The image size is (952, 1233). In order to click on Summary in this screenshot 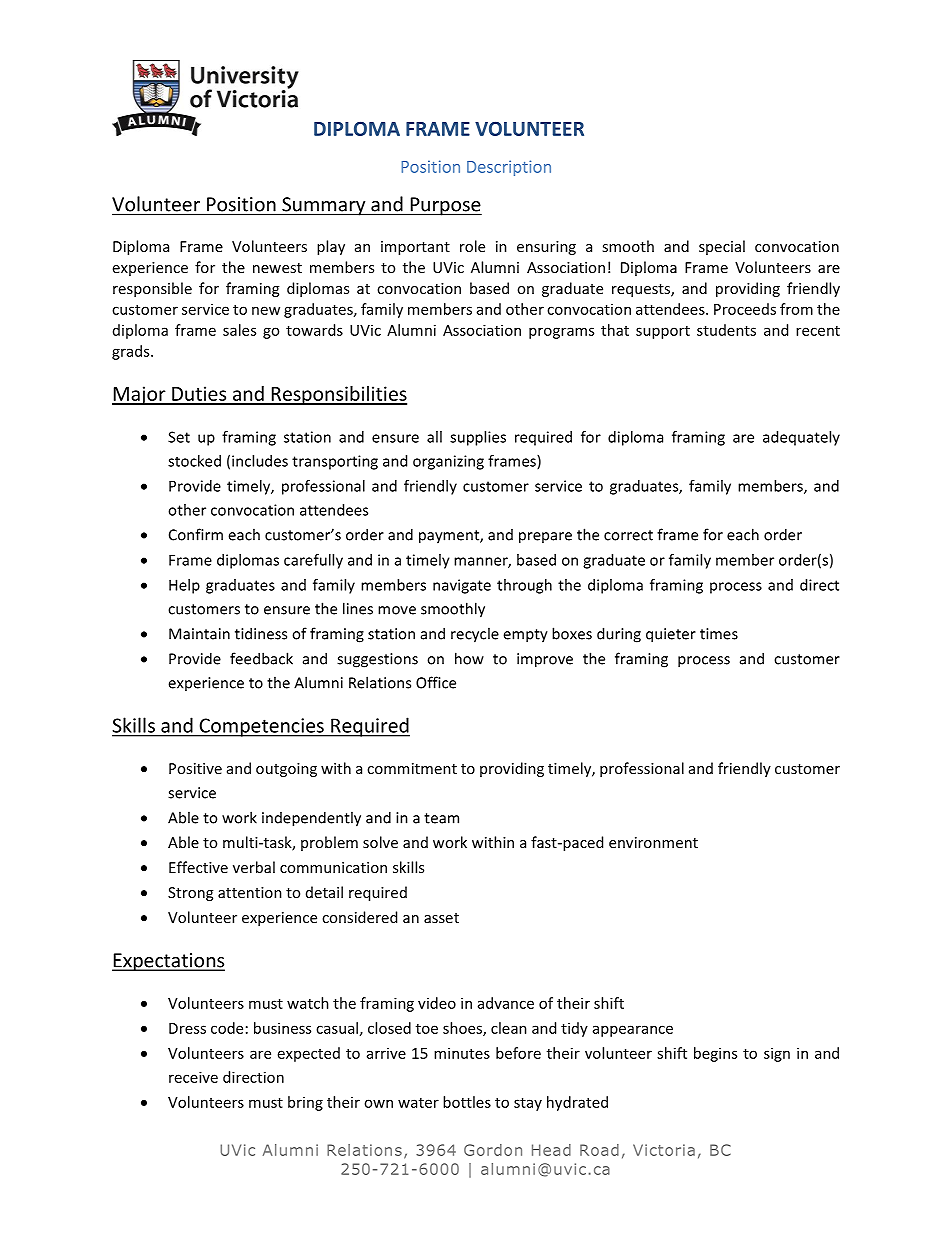, I will do `click(324, 206)`.
